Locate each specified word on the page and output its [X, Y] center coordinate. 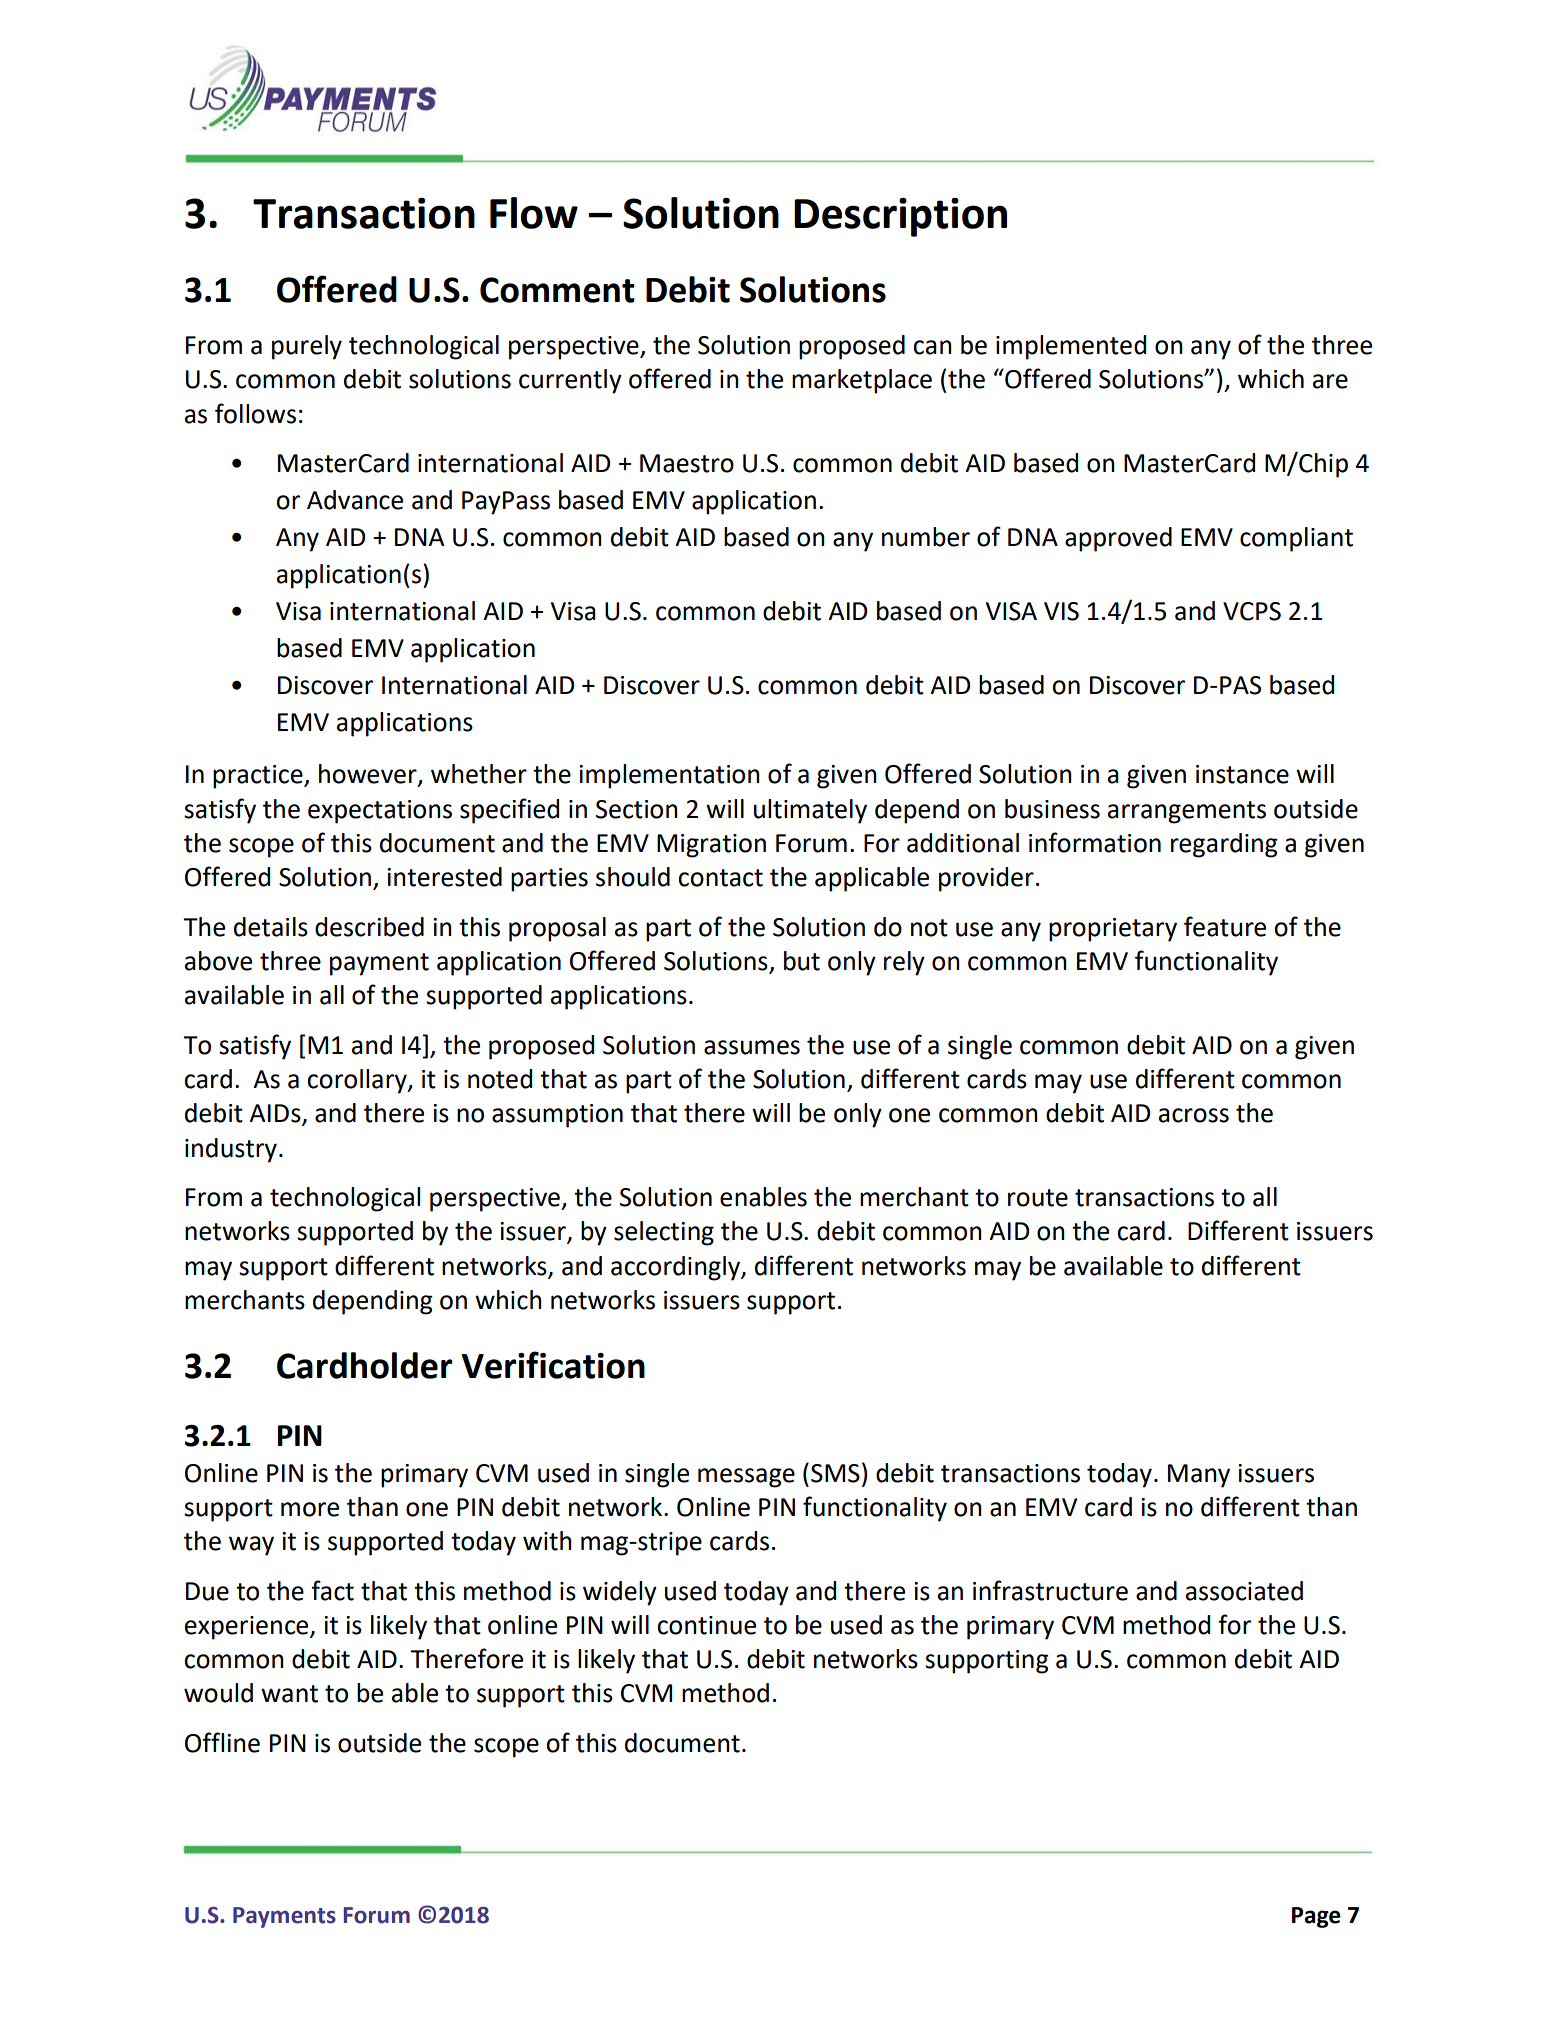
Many [1199, 1476]
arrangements [1187, 812]
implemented [1071, 347]
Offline [222, 1742]
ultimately [810, 811]
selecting [664, 1233]
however [369, 775]
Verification [553, 1365]
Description [900, 217]
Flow [534, 213]
